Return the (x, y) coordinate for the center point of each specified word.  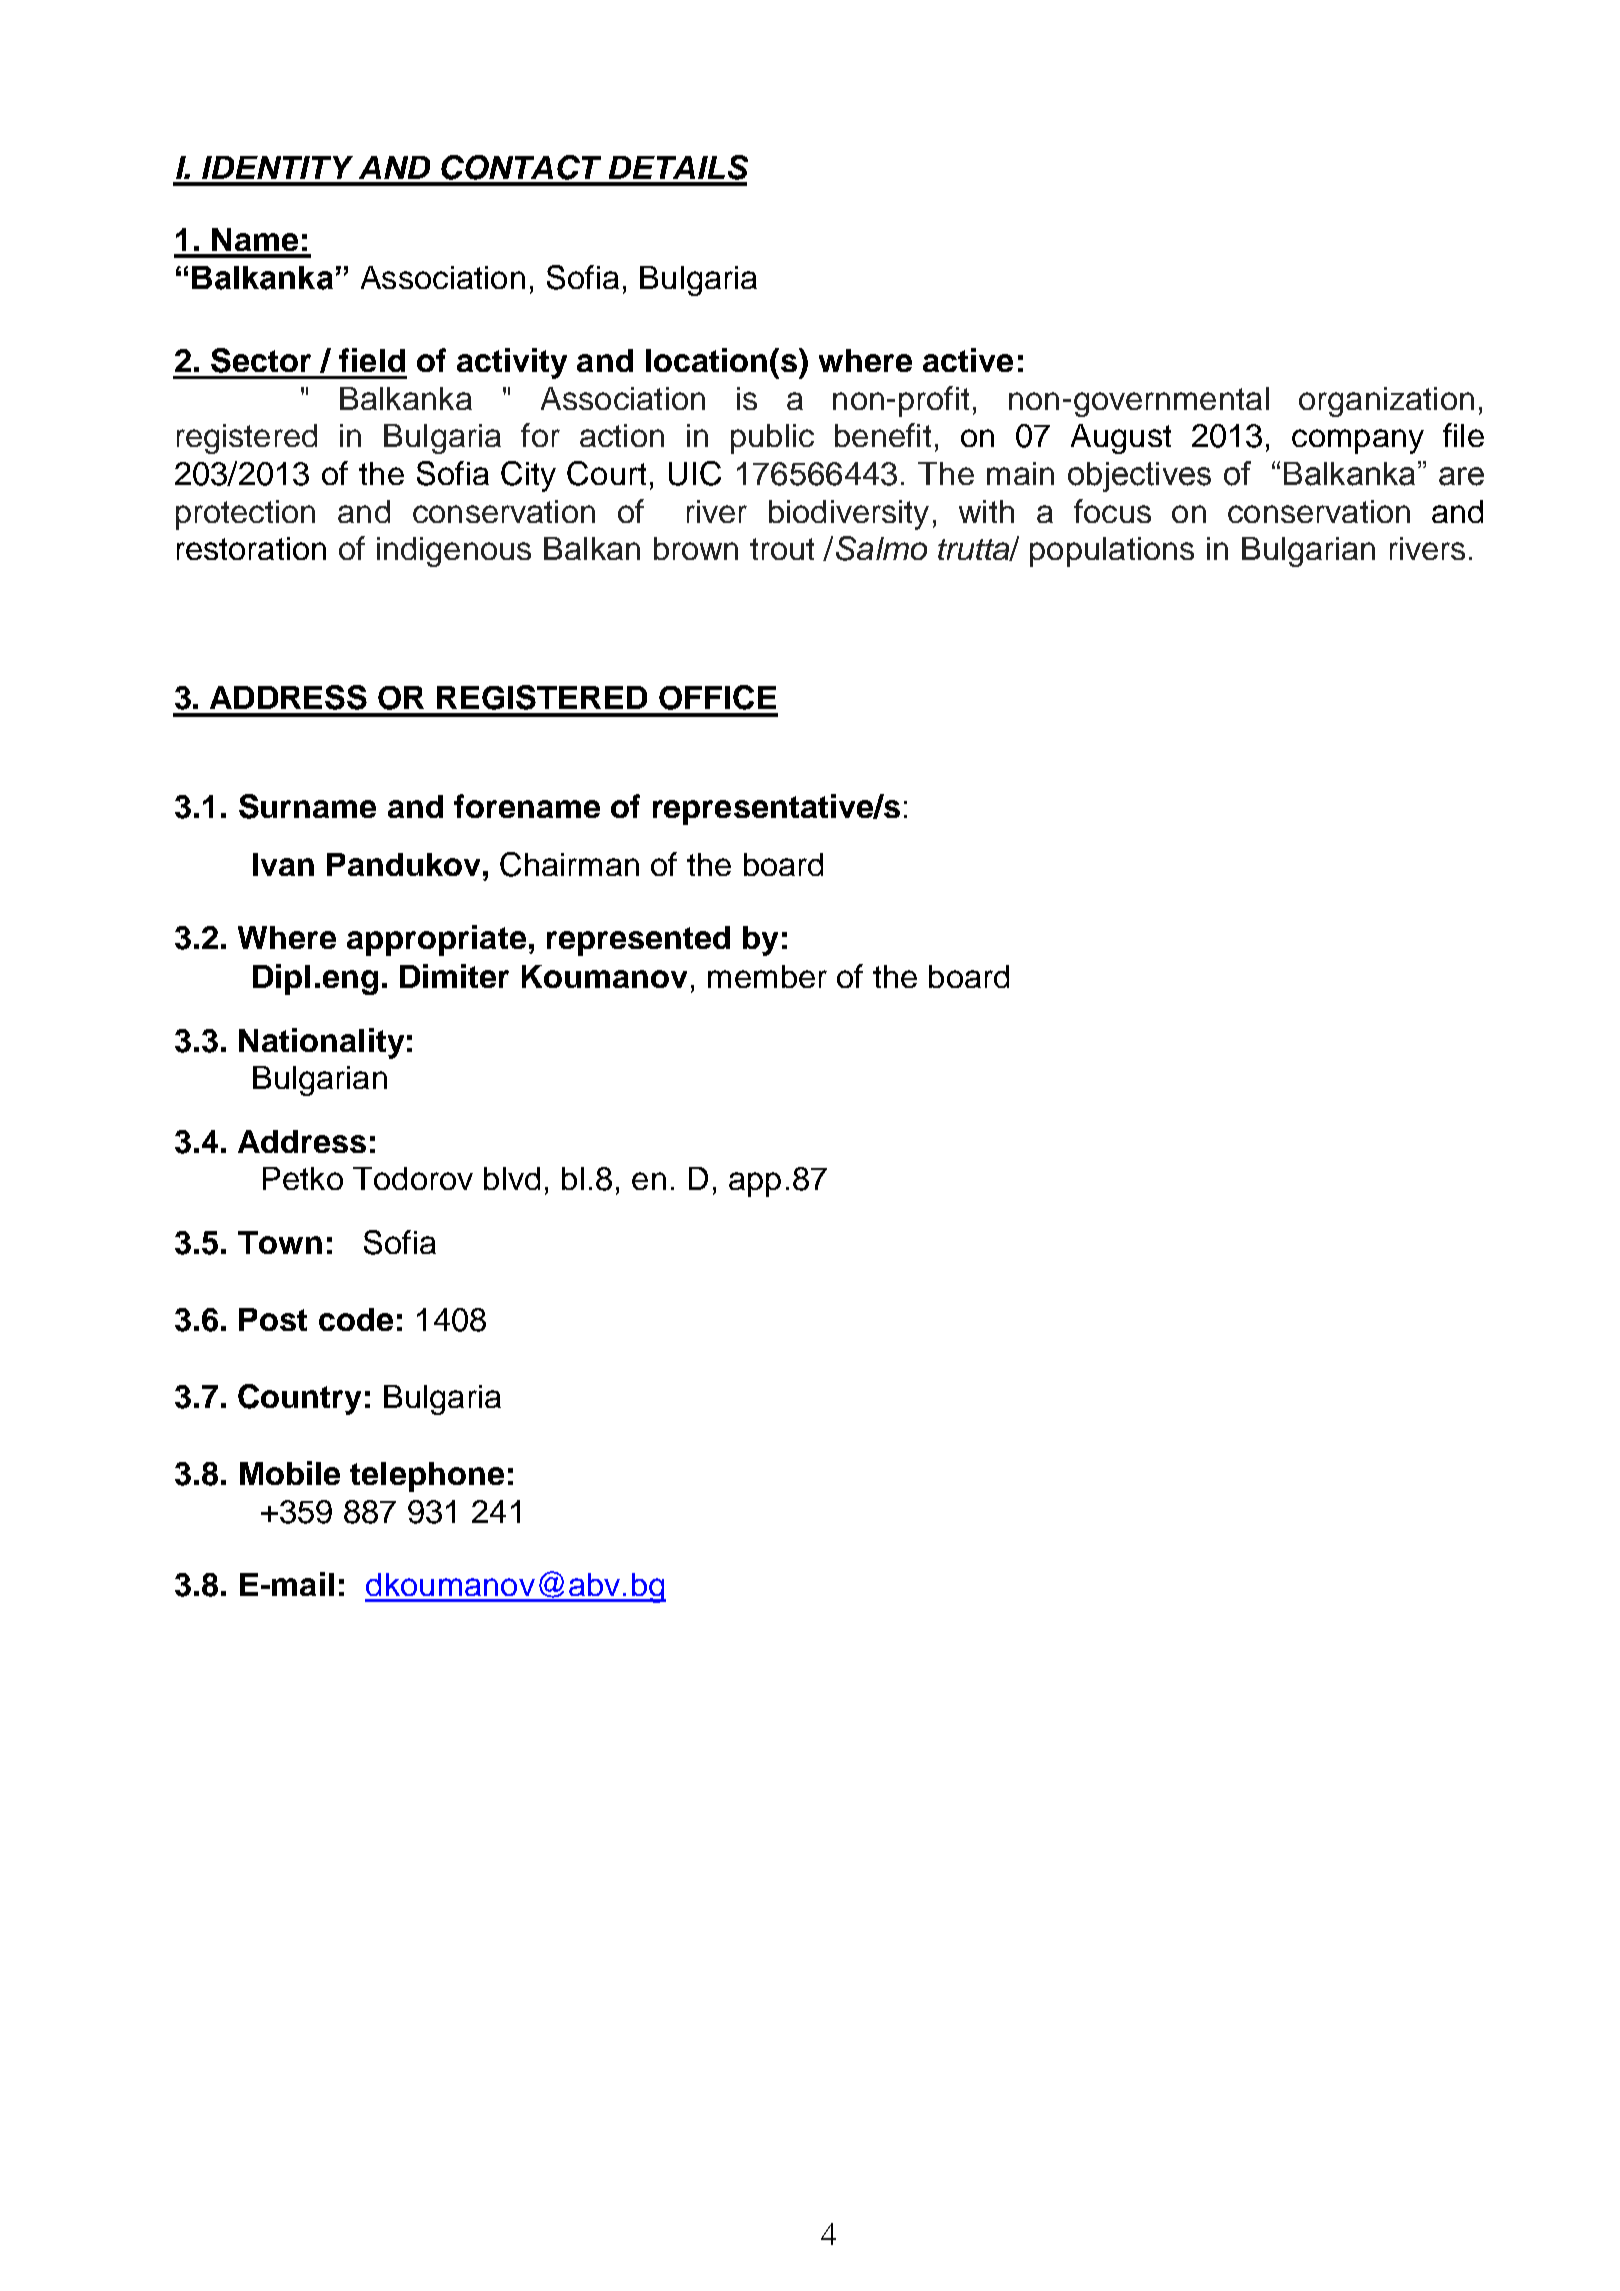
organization (1386, 402)
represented (638, 941)
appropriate (436, 940)
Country (299, 1399)
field (372, 360)
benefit (883, 435)
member (767, 976)
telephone (427, 1477)
